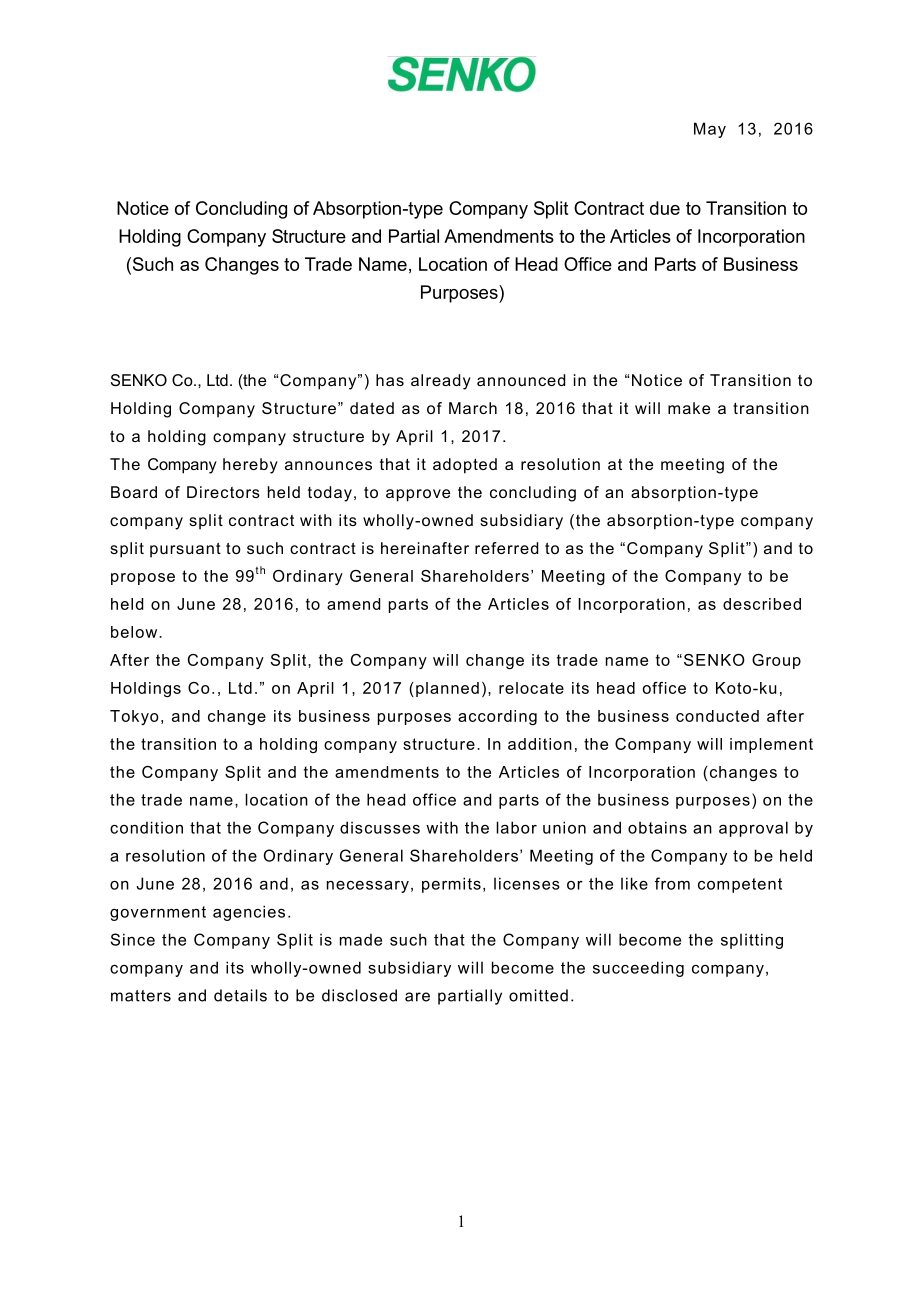  Describe the element at coordinates (762, 604) in the image. I see `described` at that location.
